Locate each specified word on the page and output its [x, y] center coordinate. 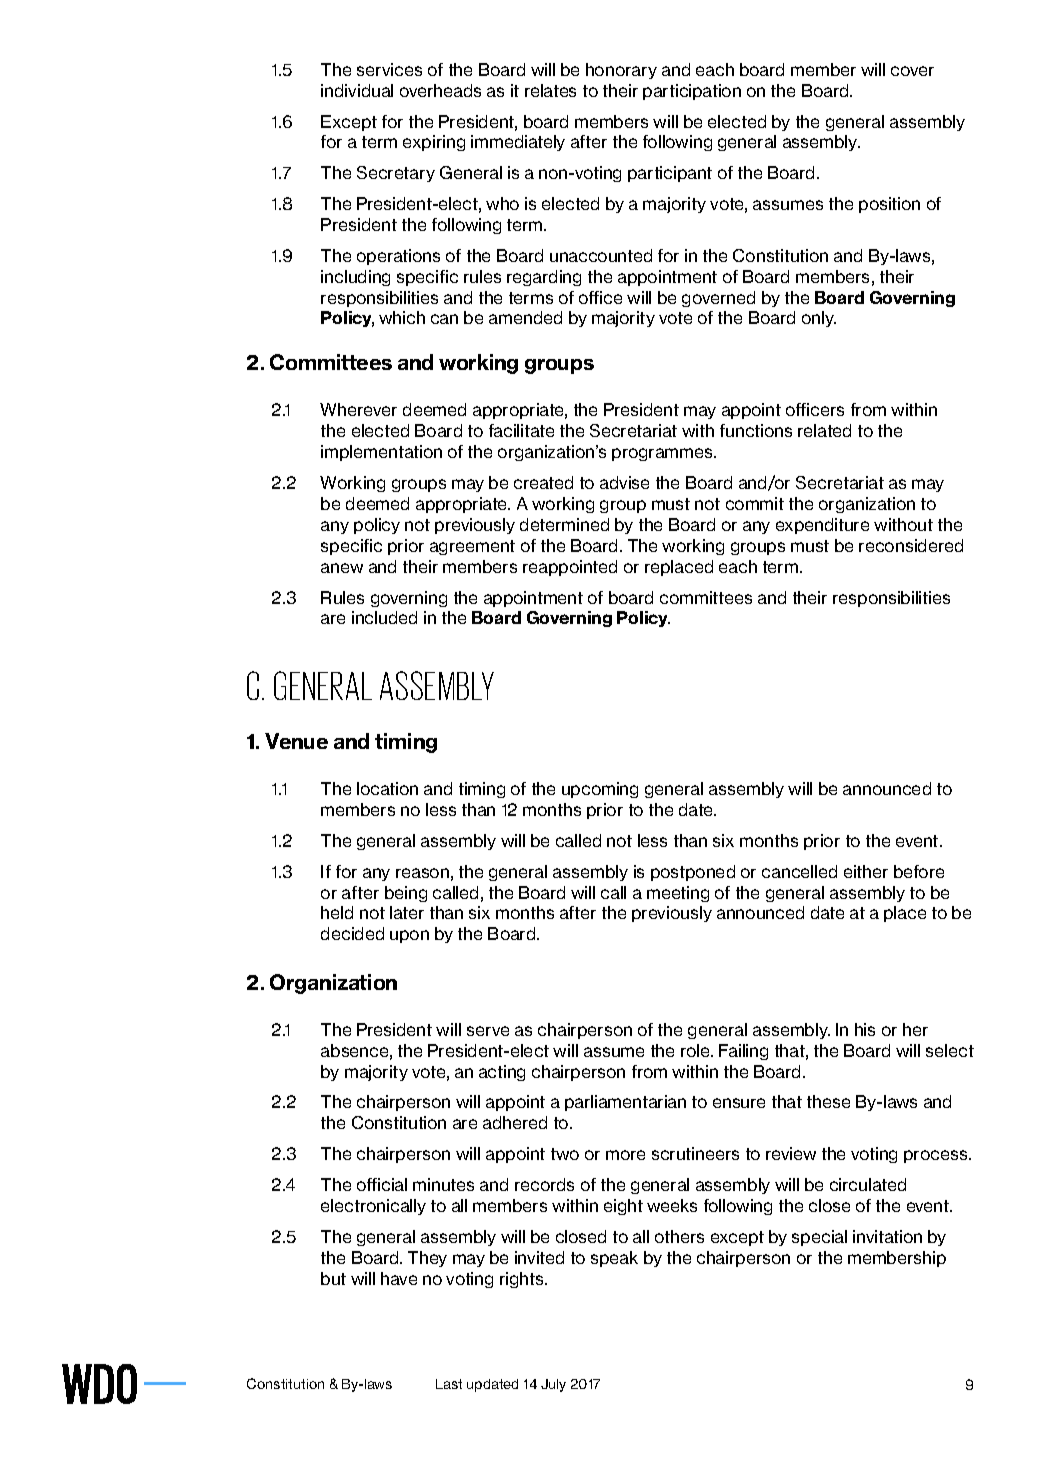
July [553, 1385]
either [866, 871]
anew [342, 568]
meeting [678, 894]
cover [912, 71]
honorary [621, 71]
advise [624, 482]
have [399, 1278]
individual [357, 90]
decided [352, 933]
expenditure [822, 526]
